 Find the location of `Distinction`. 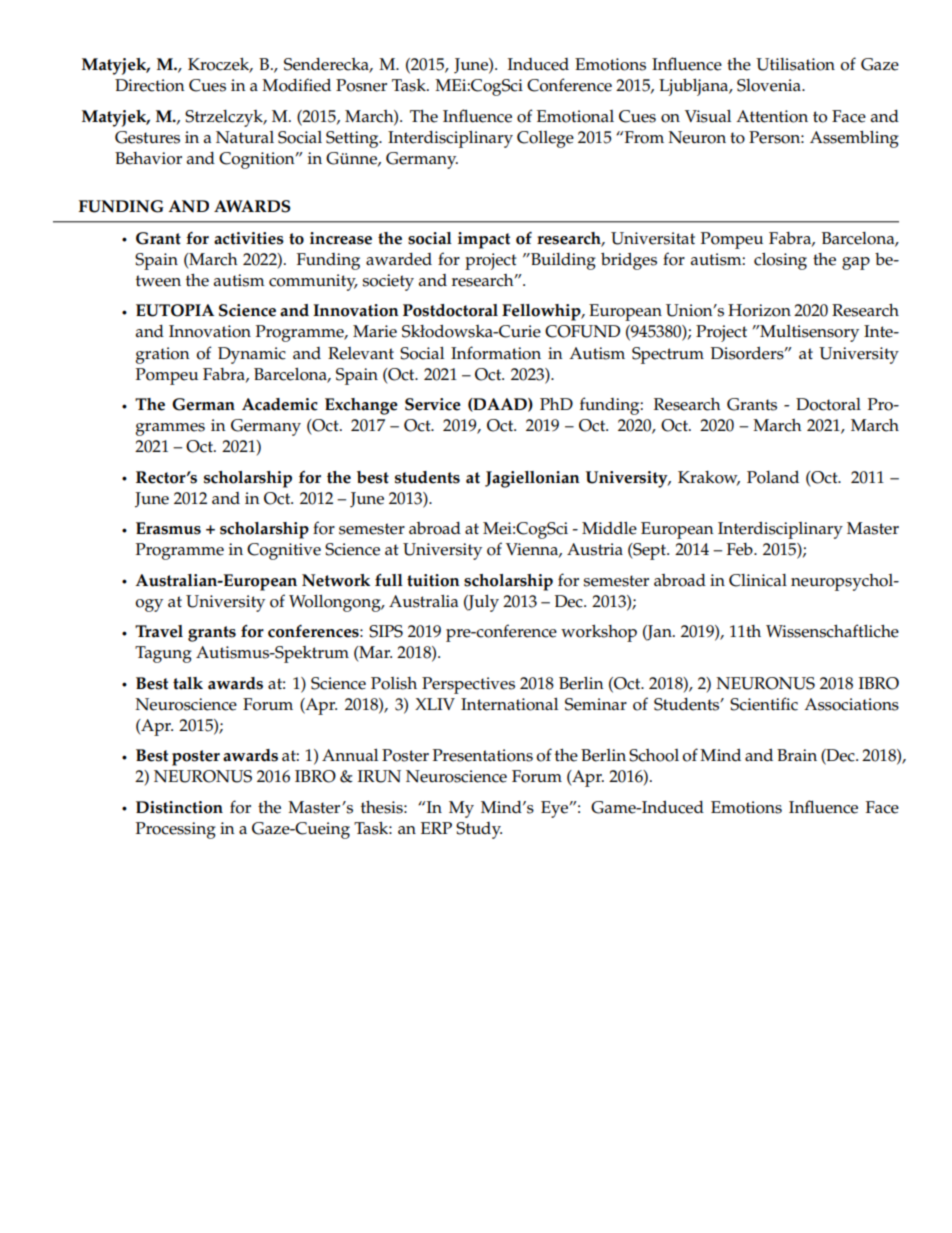

Distinction is located at coordinates (179, 807).
